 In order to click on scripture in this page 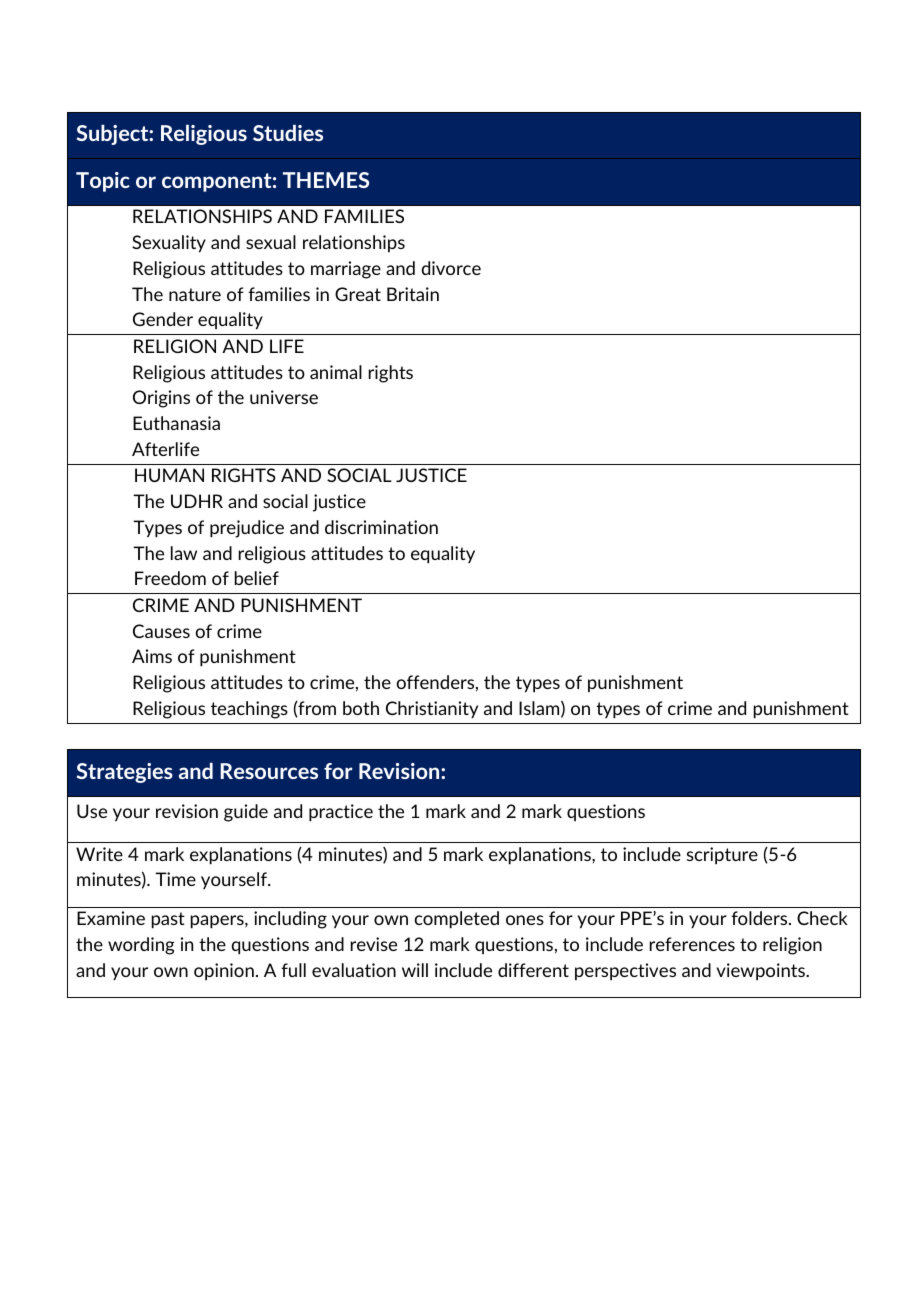, I will do `click(722, 856)`.
